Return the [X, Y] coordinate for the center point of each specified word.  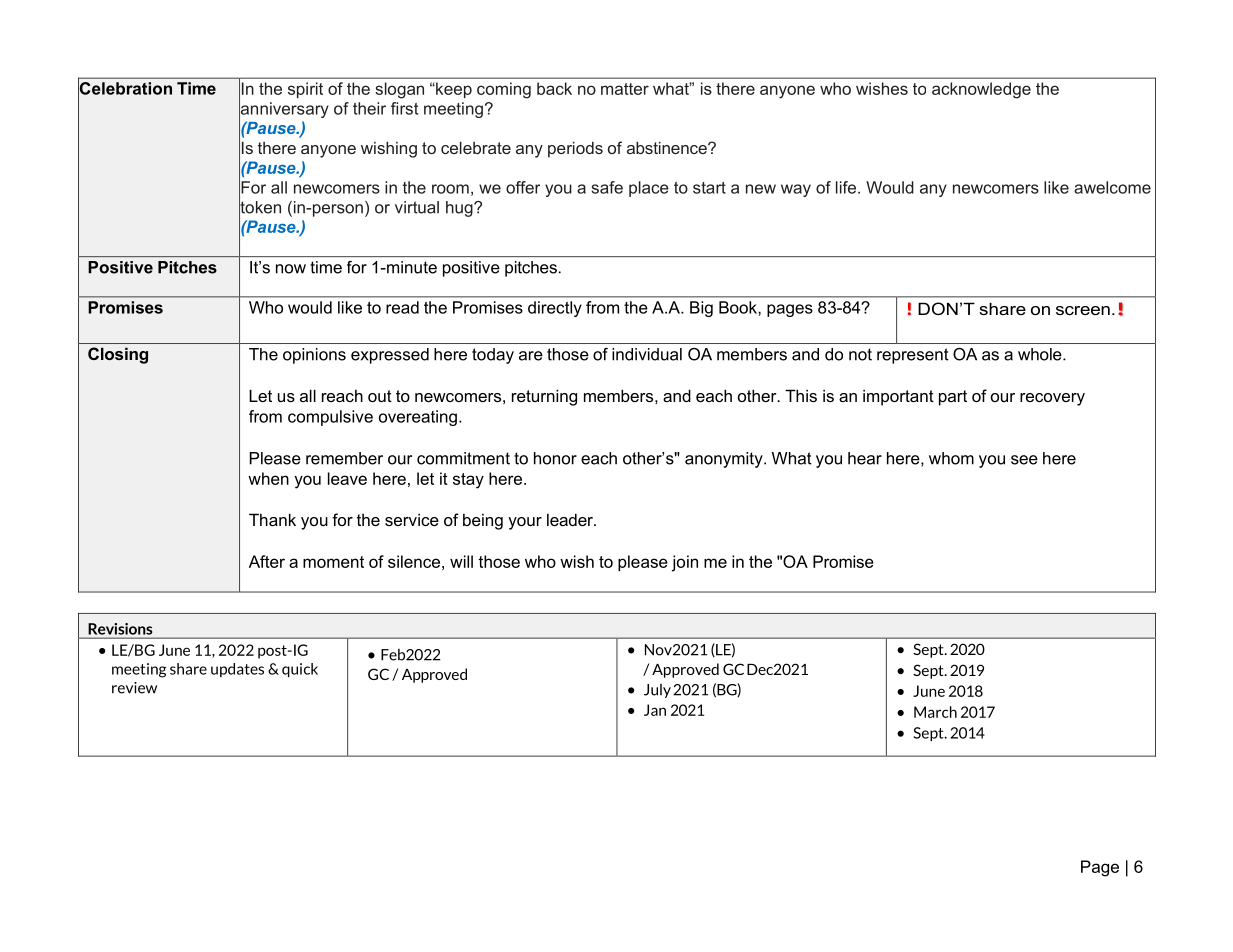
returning [544, 397]
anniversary [284, 110]
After [267, 561]
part [953, 398]
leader [571, 519]
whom [951, 458]
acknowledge [981, 90]
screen [1083, 310]
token [260, 207]
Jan [655, 710]
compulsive [330, 418]
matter [625, 89]
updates [237, 670]
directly [555, 309]
